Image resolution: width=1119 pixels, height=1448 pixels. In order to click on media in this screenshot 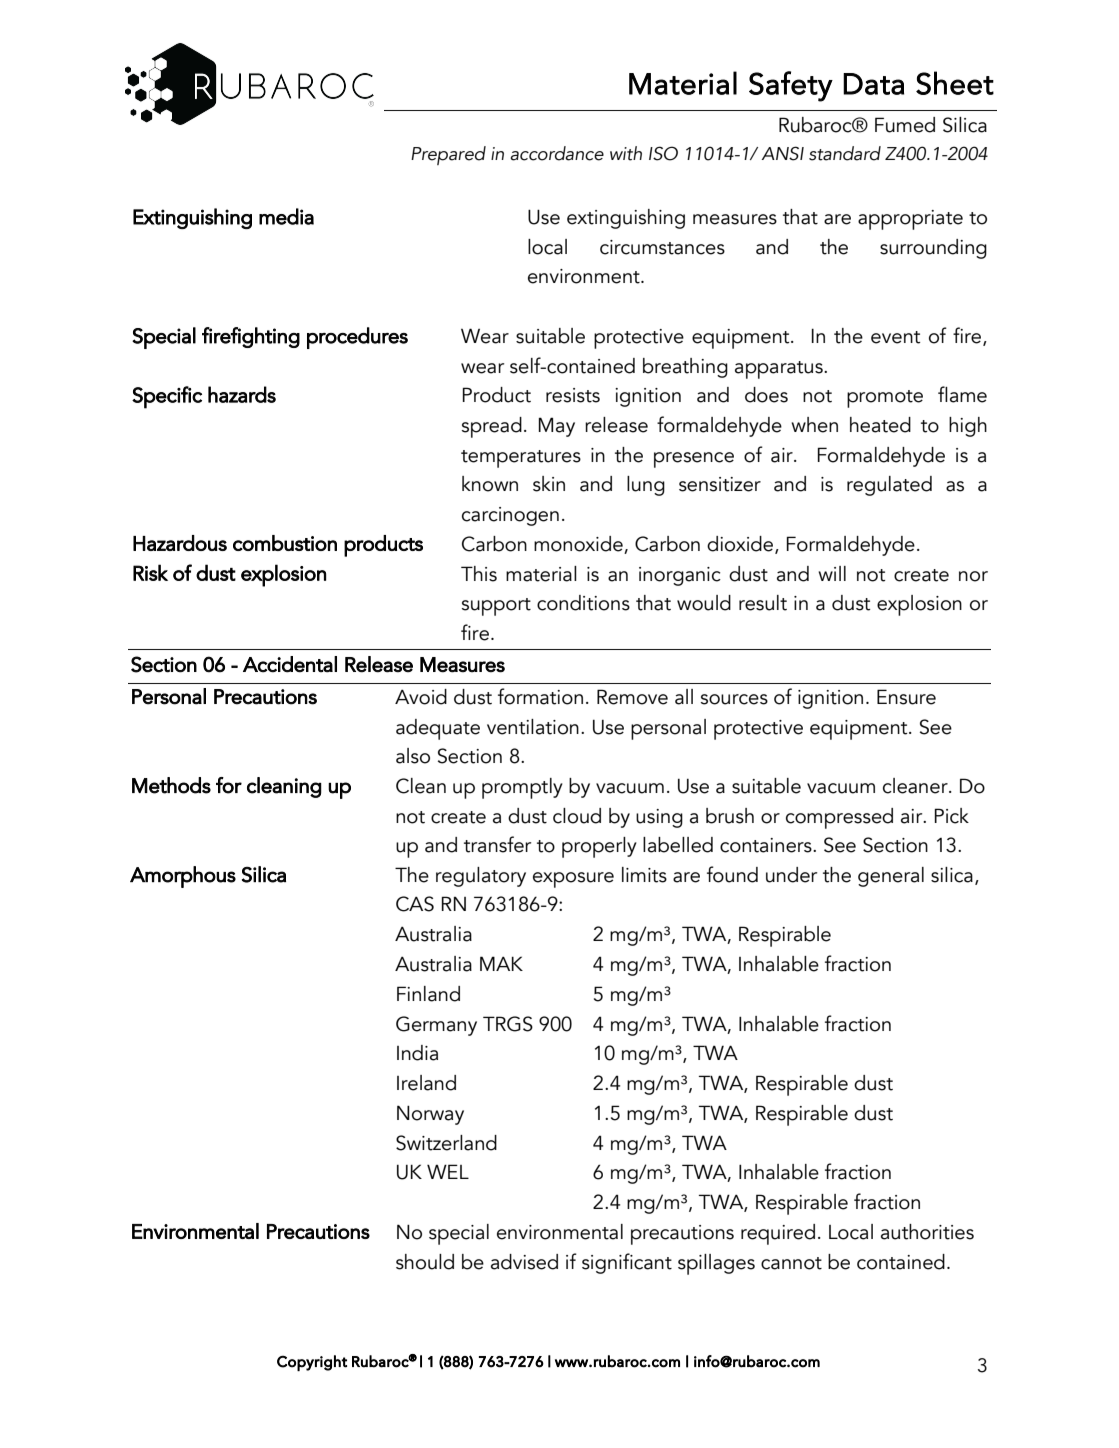, I will do `click(286, 216)`.
